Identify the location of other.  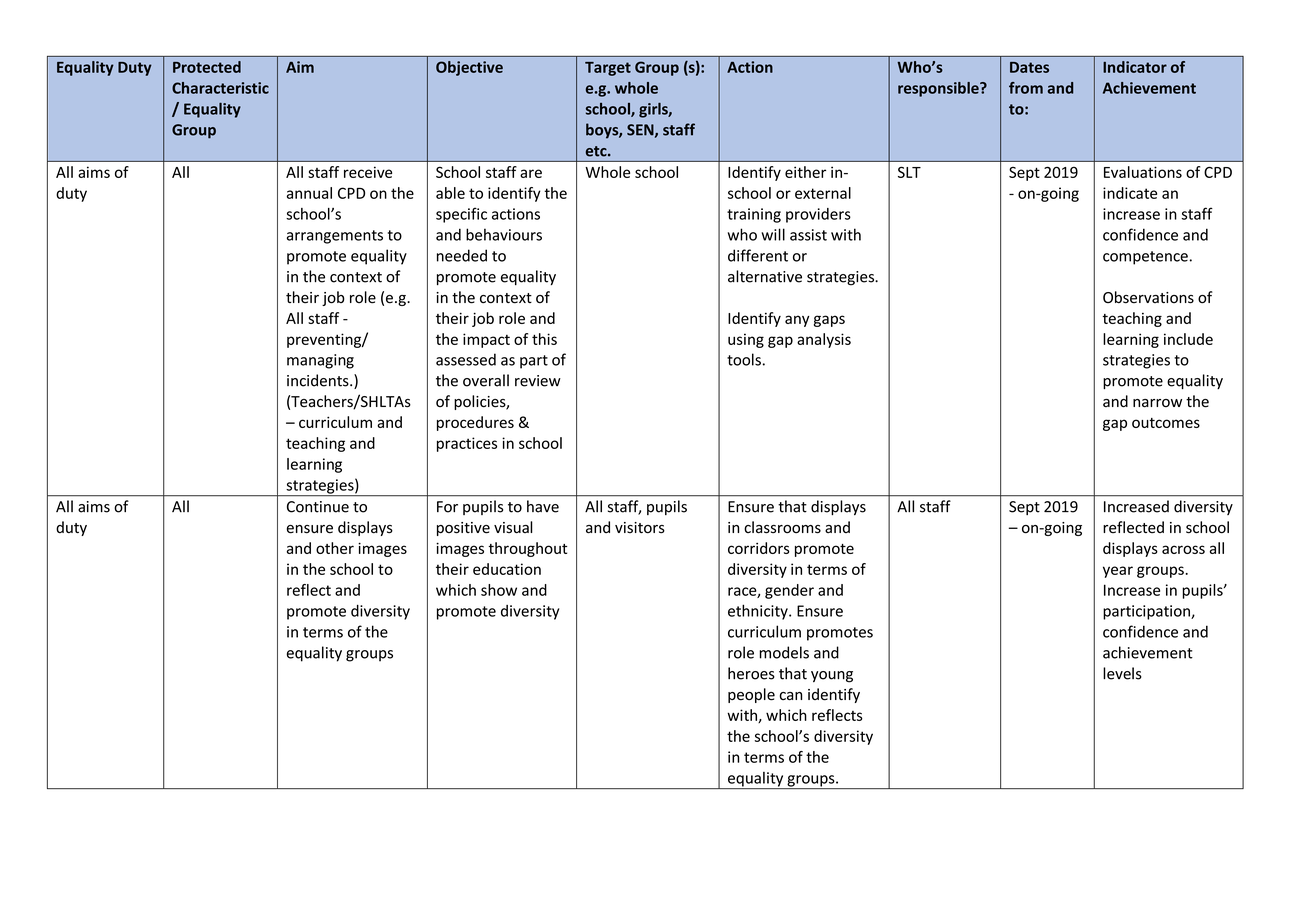
(335, 548).
